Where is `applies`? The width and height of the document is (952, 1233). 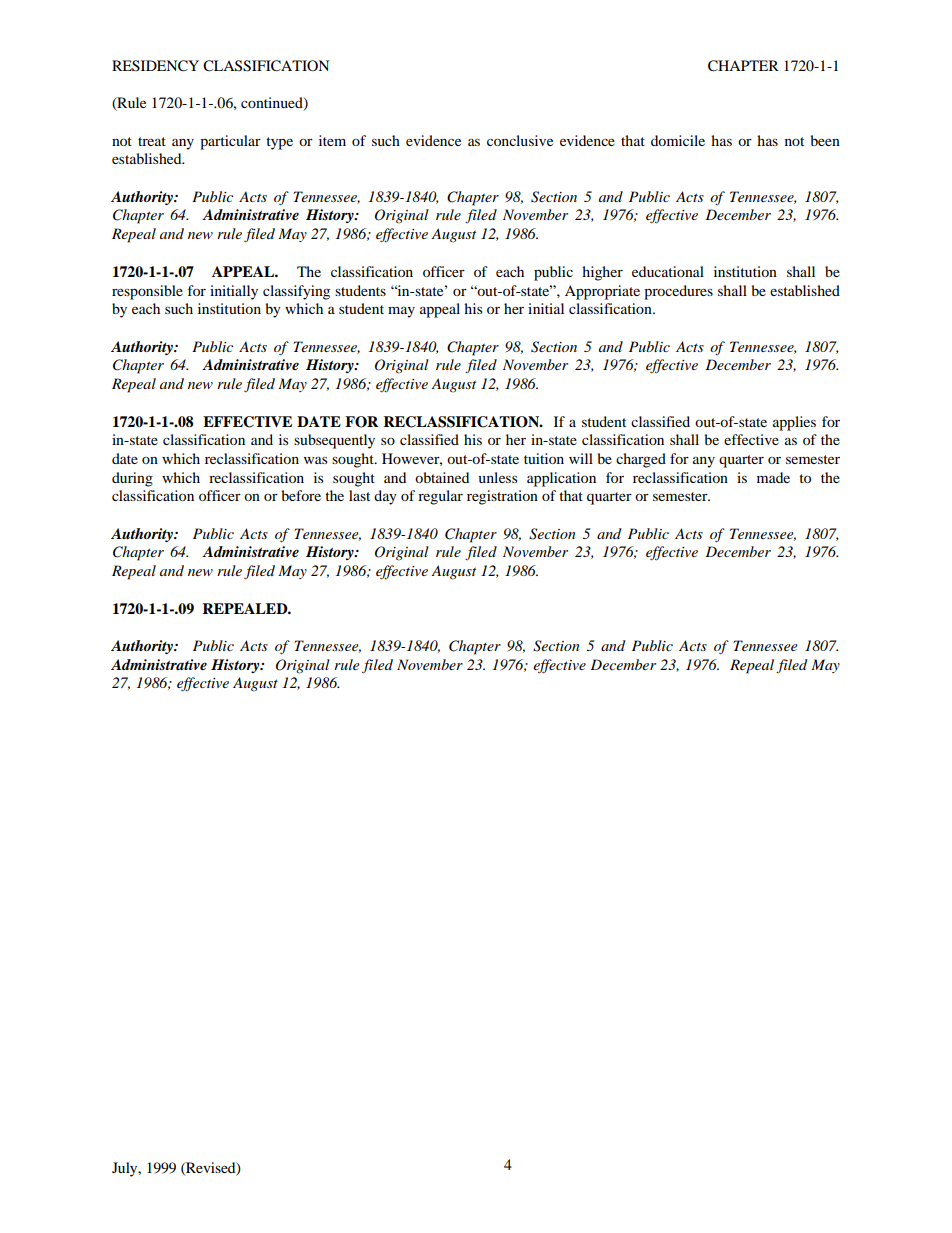
applies is located at coordinates (794, 423).
